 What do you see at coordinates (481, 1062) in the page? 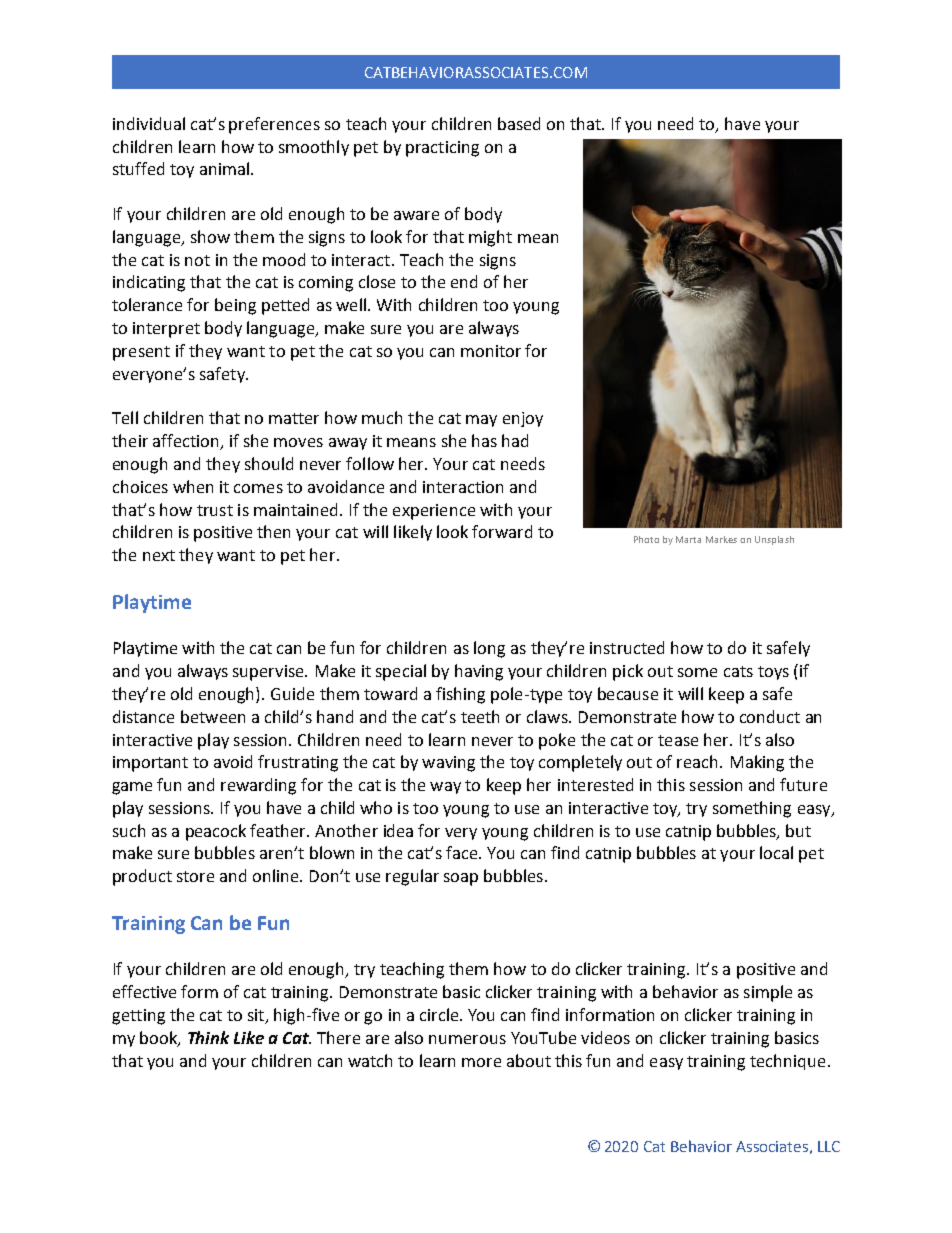
I see `more` at bounding box center [481, 1062].
